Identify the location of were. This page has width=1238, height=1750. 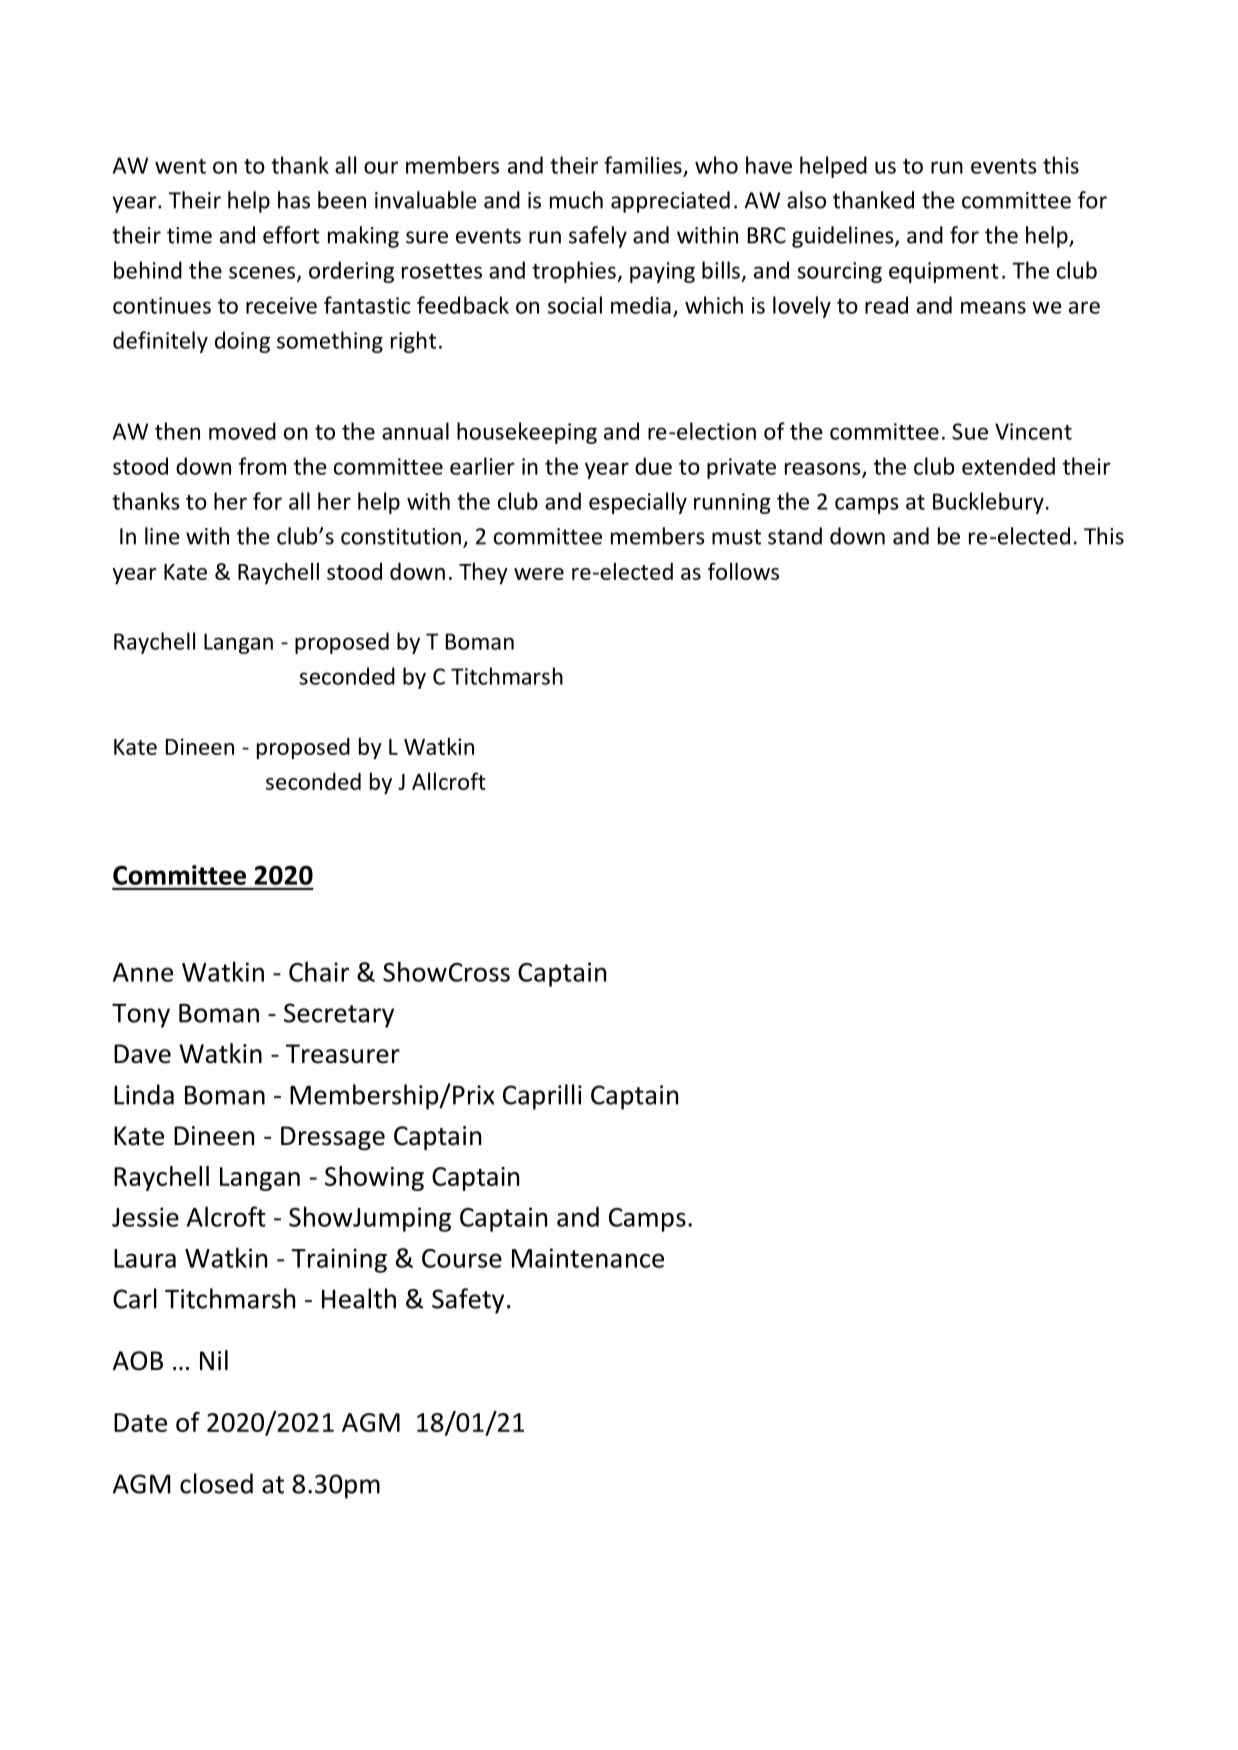
(539, 574).
